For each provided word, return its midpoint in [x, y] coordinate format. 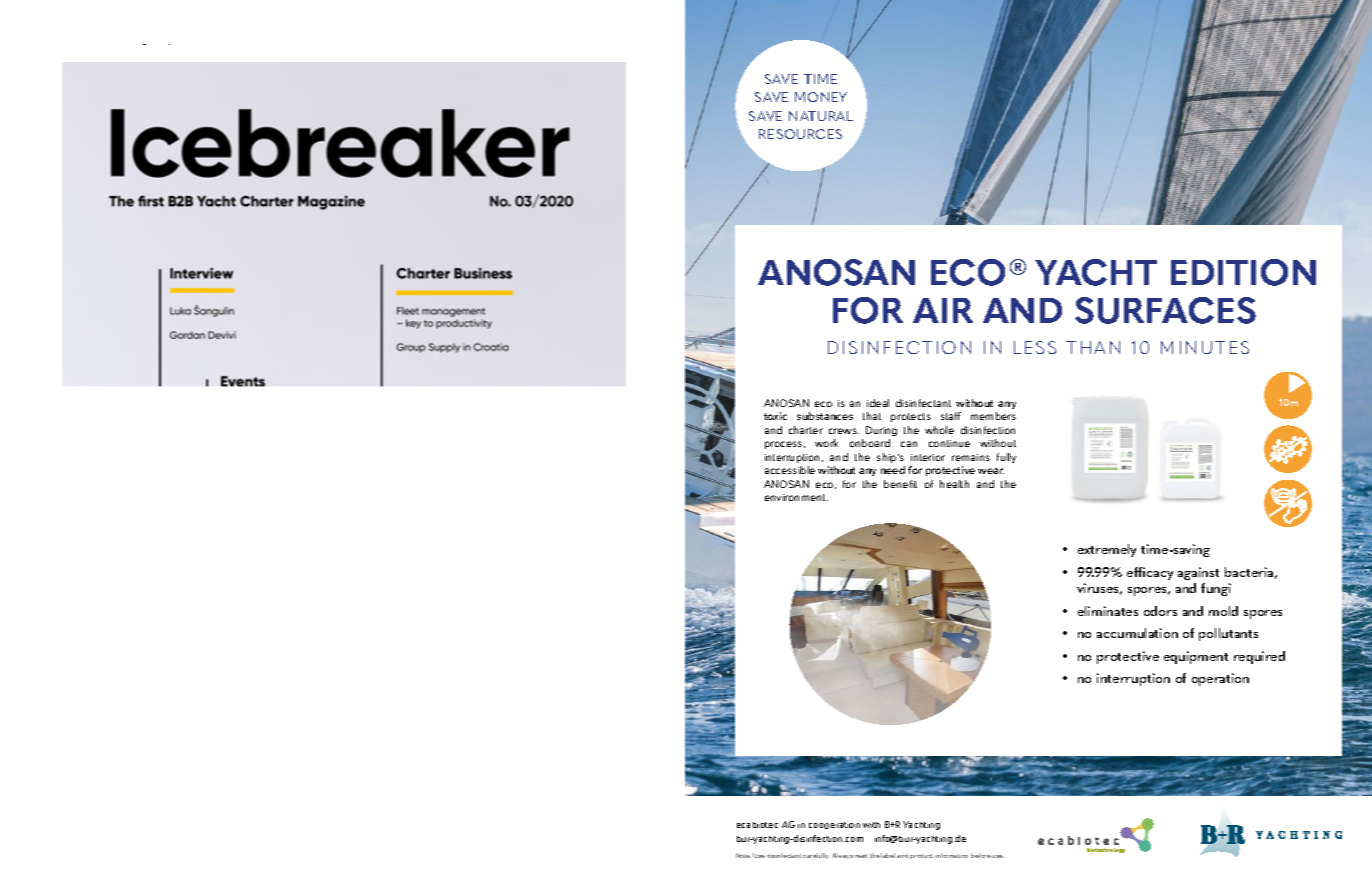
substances [825, 416]
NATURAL [821, 116]
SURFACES [1165, 310]
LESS [1035, 347]
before [981, 855]
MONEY [821, 97]
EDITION [1243, 272]
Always [842, 856]
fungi [1216, 589]
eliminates [1108, 611]
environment [796, 497]
